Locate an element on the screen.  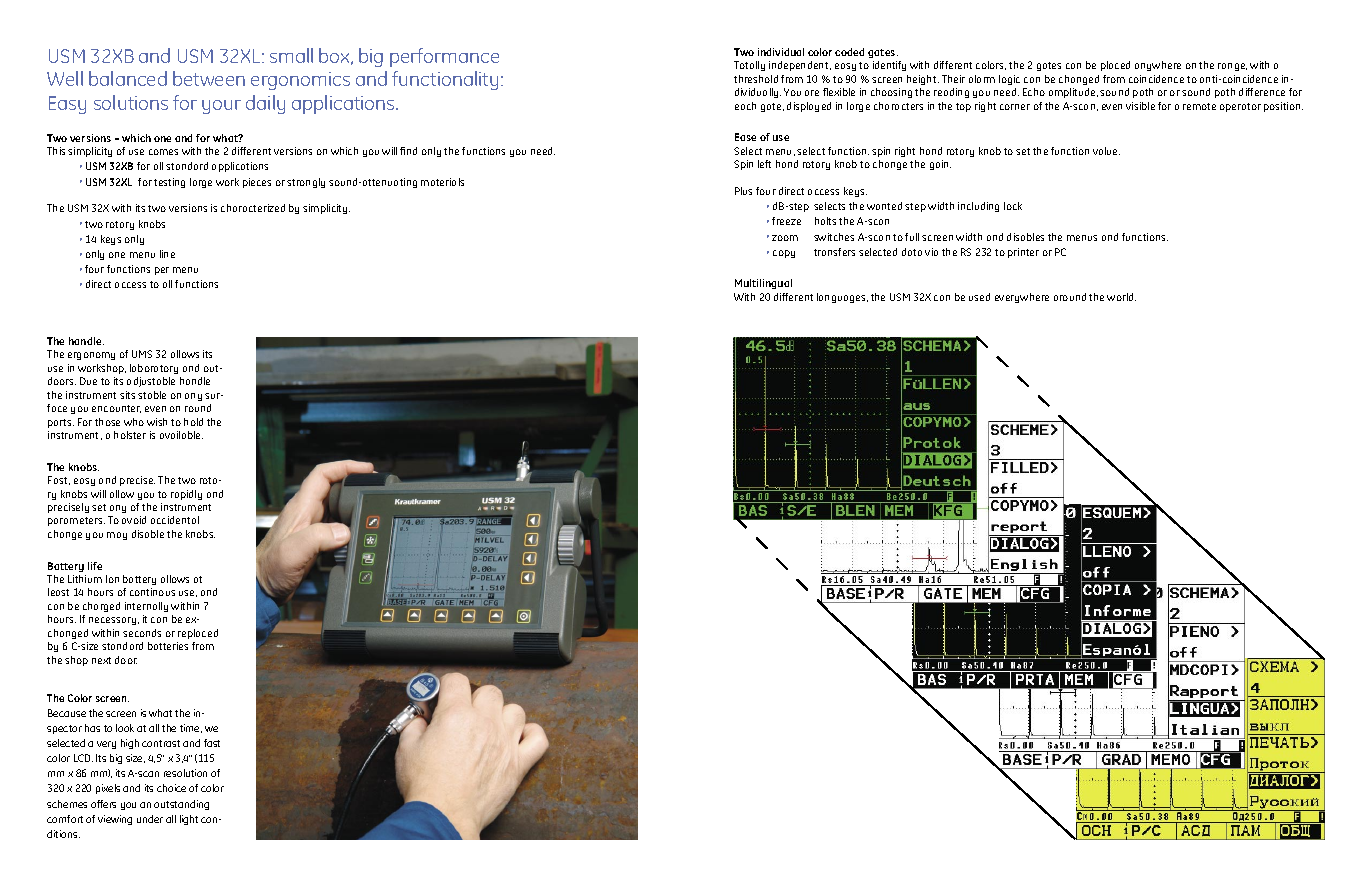
available is located at coordinates (181, 435).
